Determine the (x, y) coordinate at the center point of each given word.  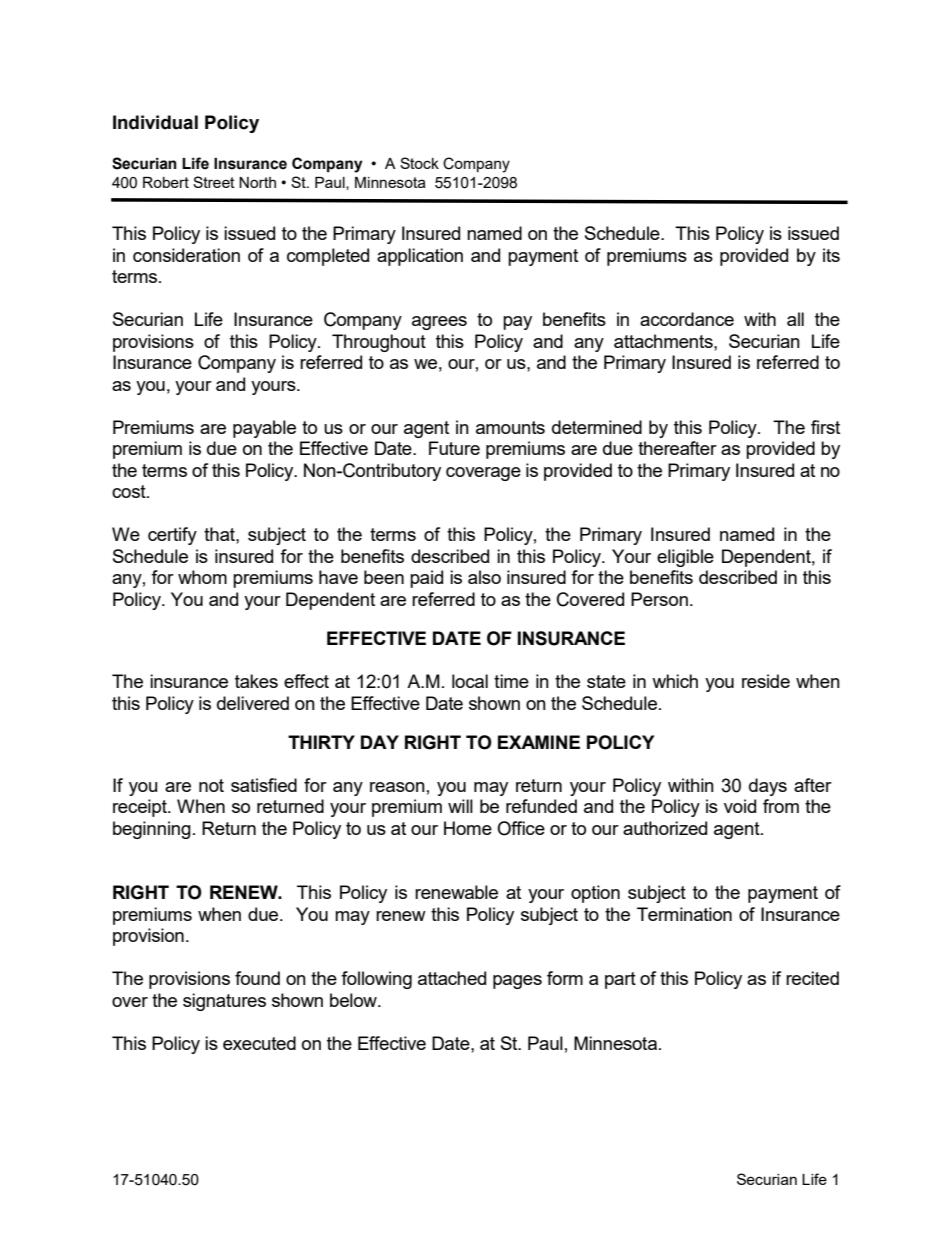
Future (454, 448)
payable (264, 429)
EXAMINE (539, 742)
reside (766, 681)
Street (214, 182)
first (825, 427)
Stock (419, 163)
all (795, 319)
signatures (224, 1002)
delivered (253, 703)
